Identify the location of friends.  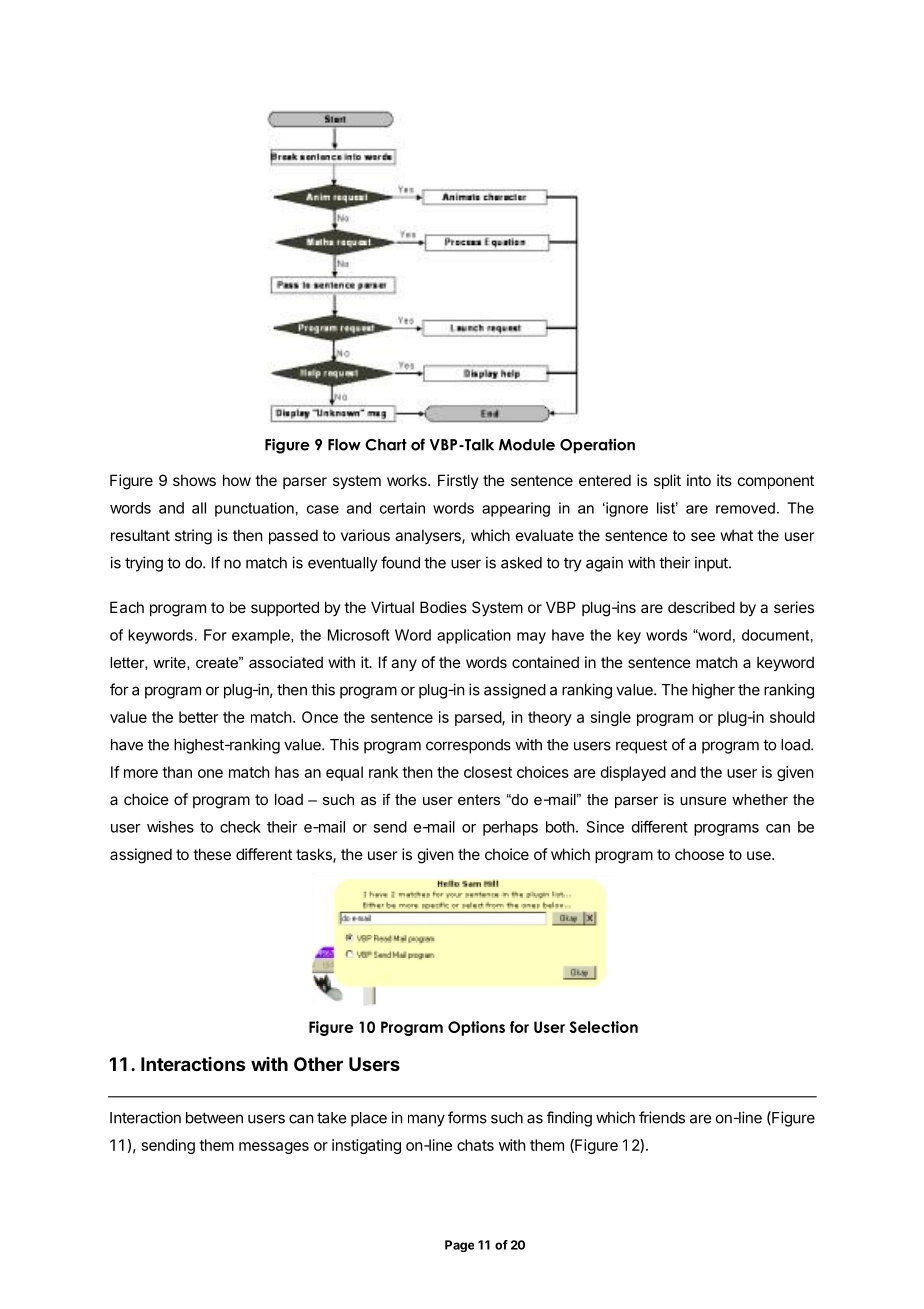
(662, 1117).
